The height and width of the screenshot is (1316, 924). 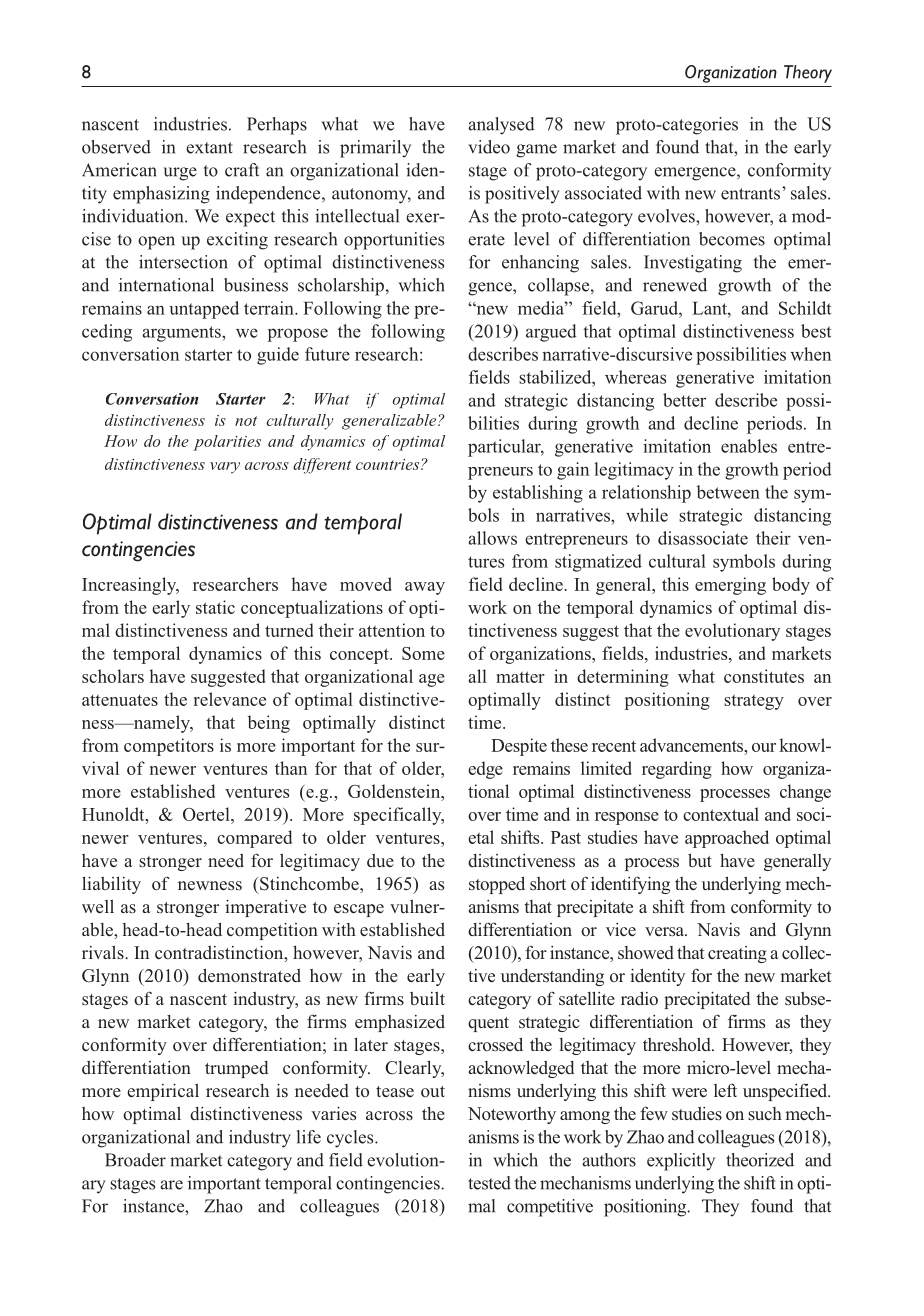 What do you see at coordinates (169, 747) in the screenshot?
I see `competitors` at bounding box center [169, 747].
